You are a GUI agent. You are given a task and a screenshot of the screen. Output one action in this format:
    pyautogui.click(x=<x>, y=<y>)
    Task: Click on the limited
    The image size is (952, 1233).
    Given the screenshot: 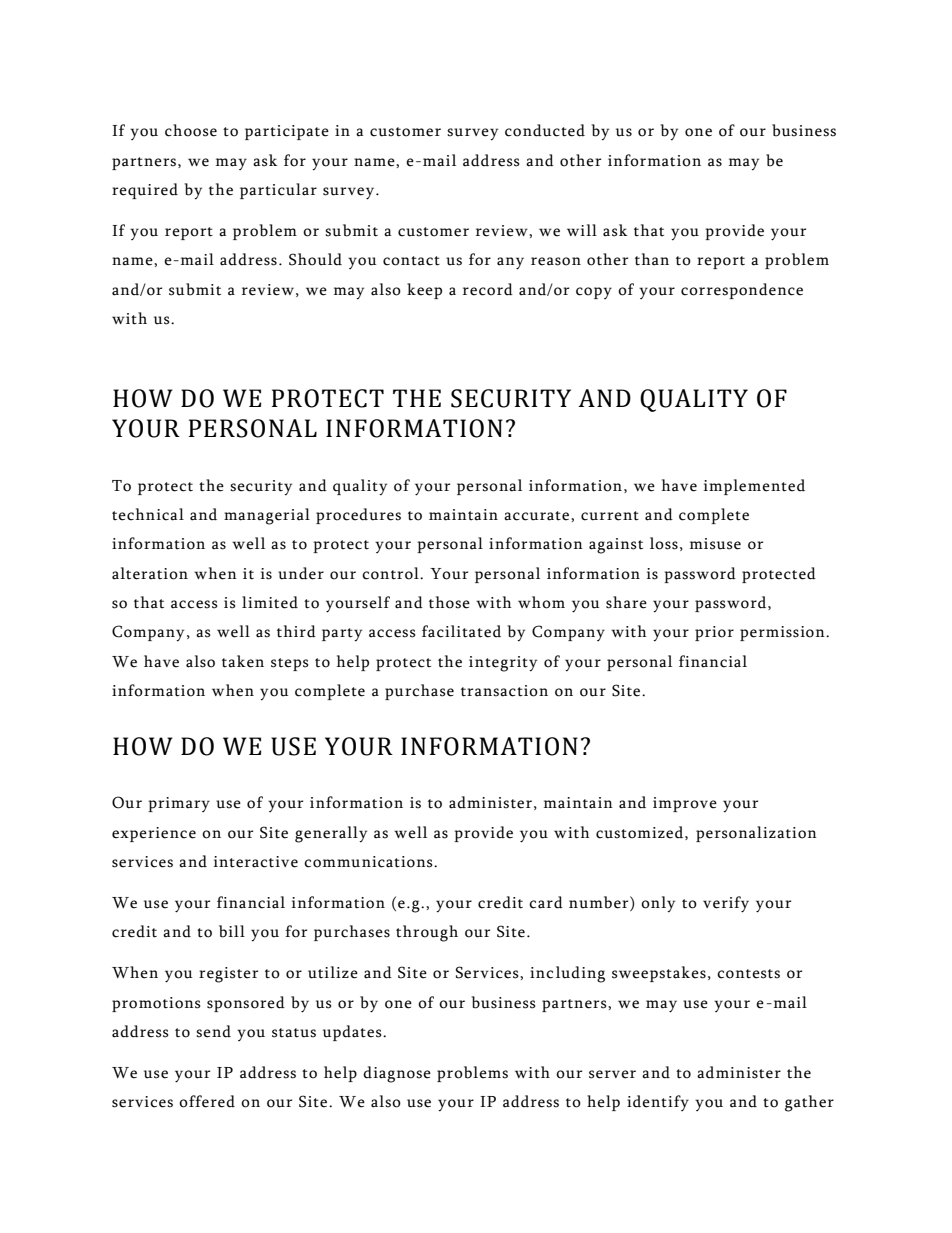 What is the action you would take?
    pyautogui.click(x=270, y=602)
